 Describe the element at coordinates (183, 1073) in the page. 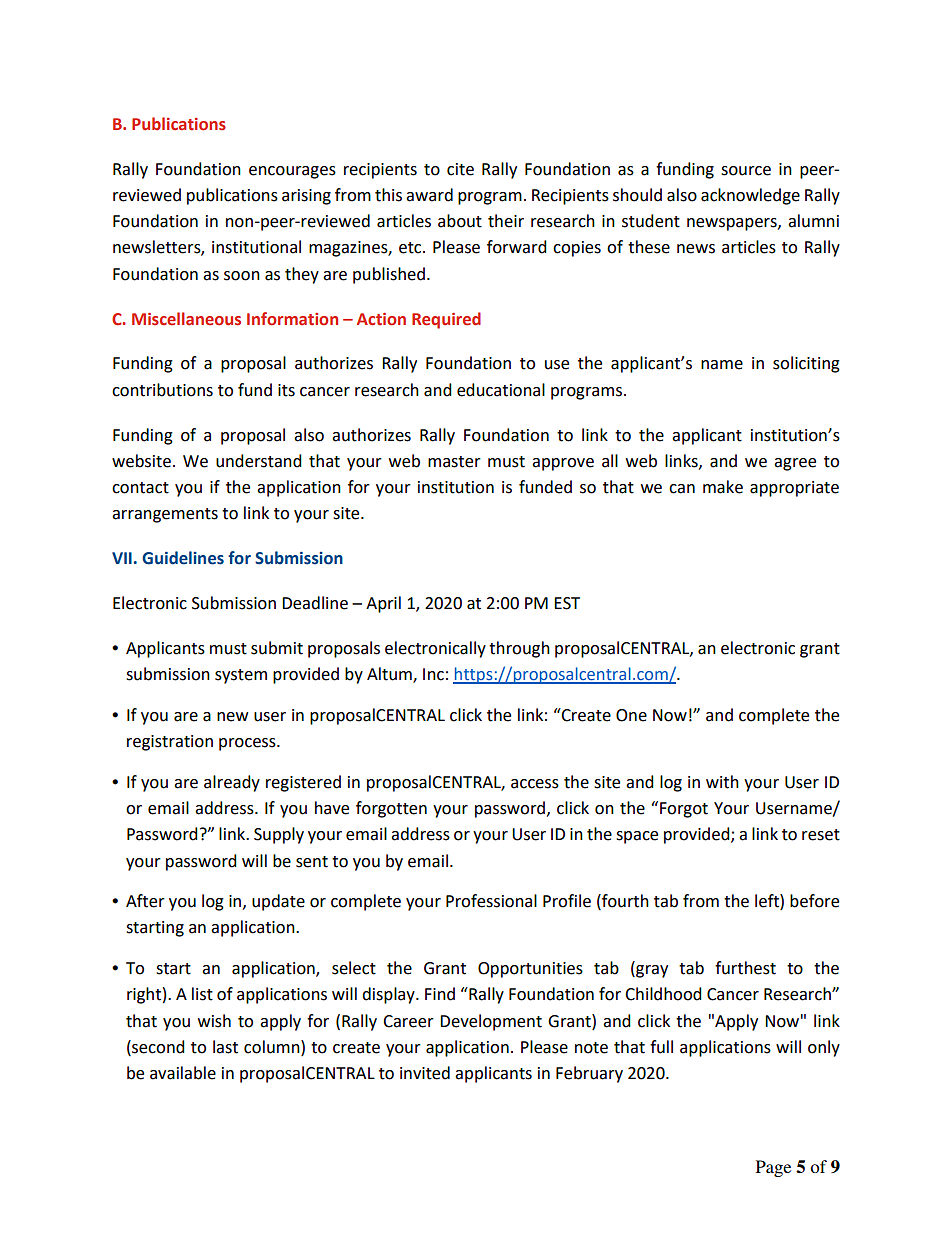

I see `available` at that location.
